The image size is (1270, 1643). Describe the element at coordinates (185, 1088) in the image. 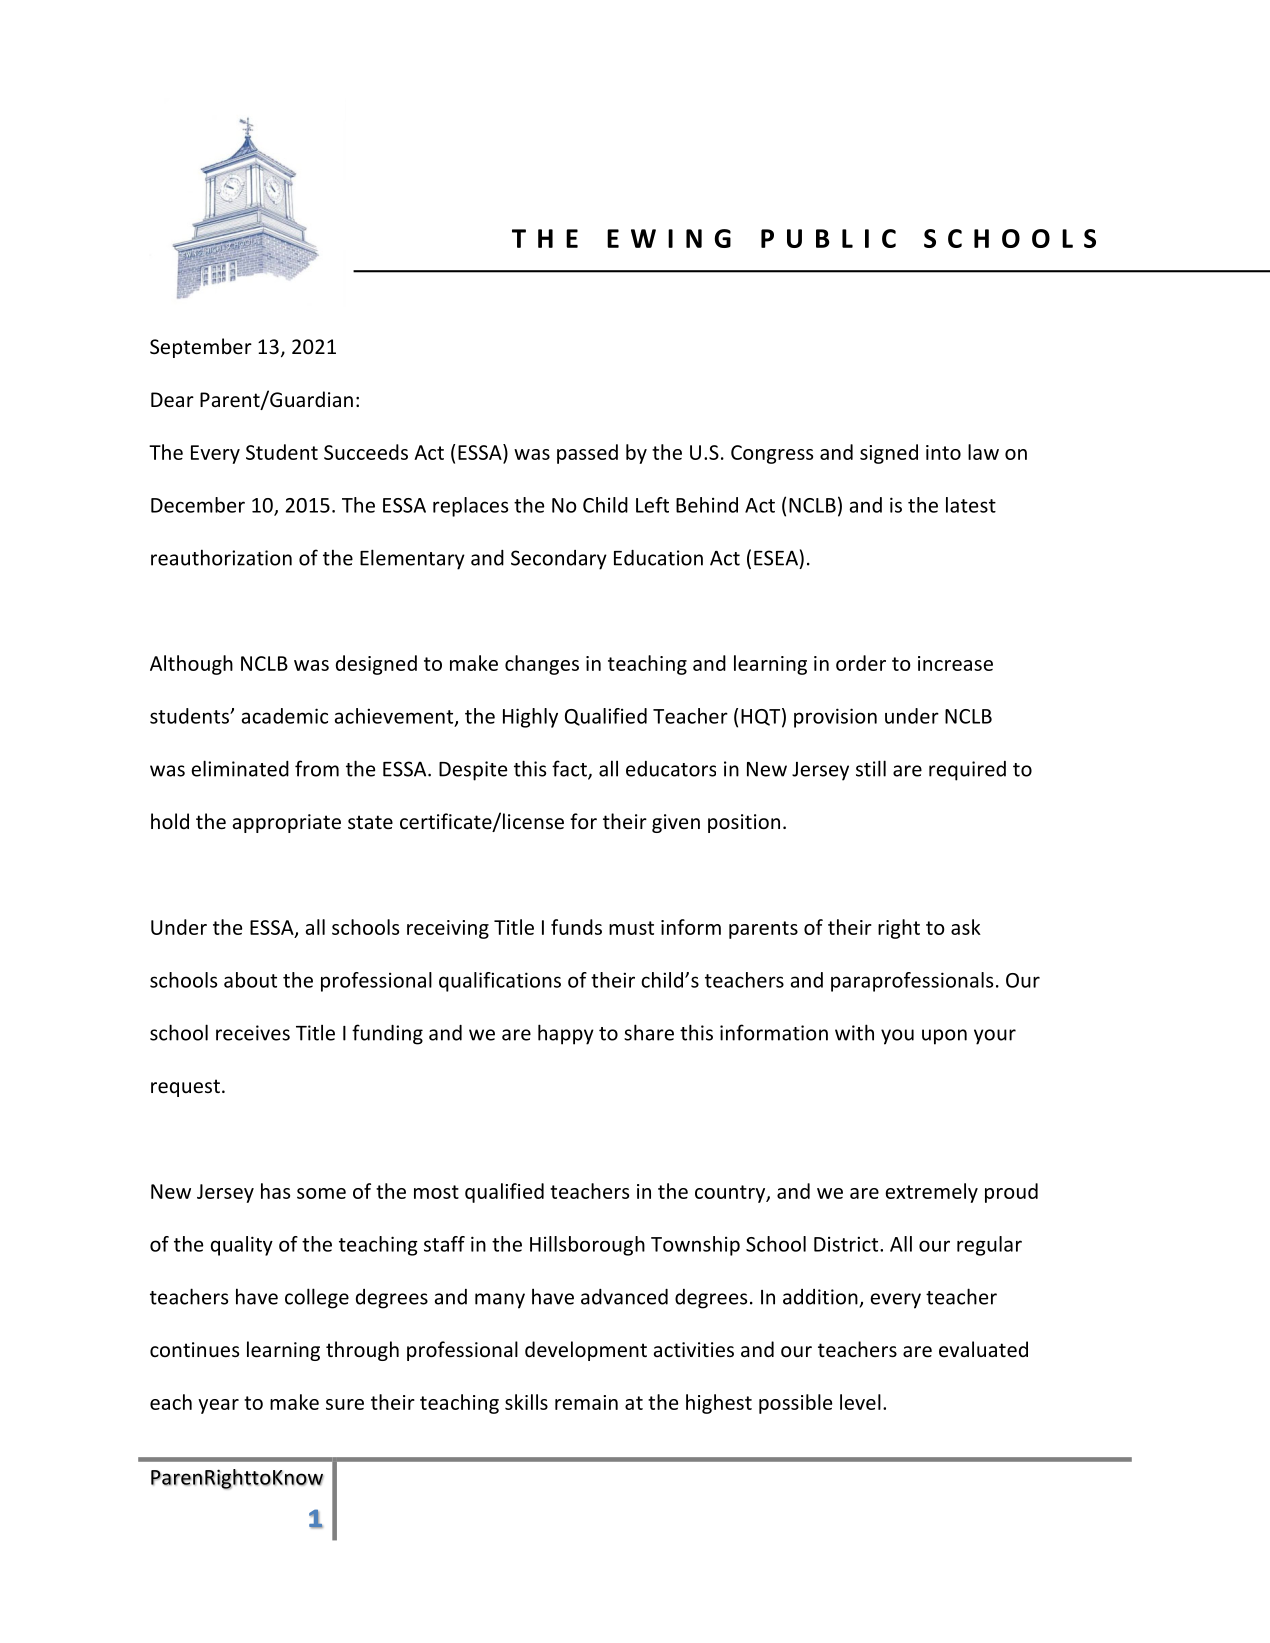

I see `request` at that location.
